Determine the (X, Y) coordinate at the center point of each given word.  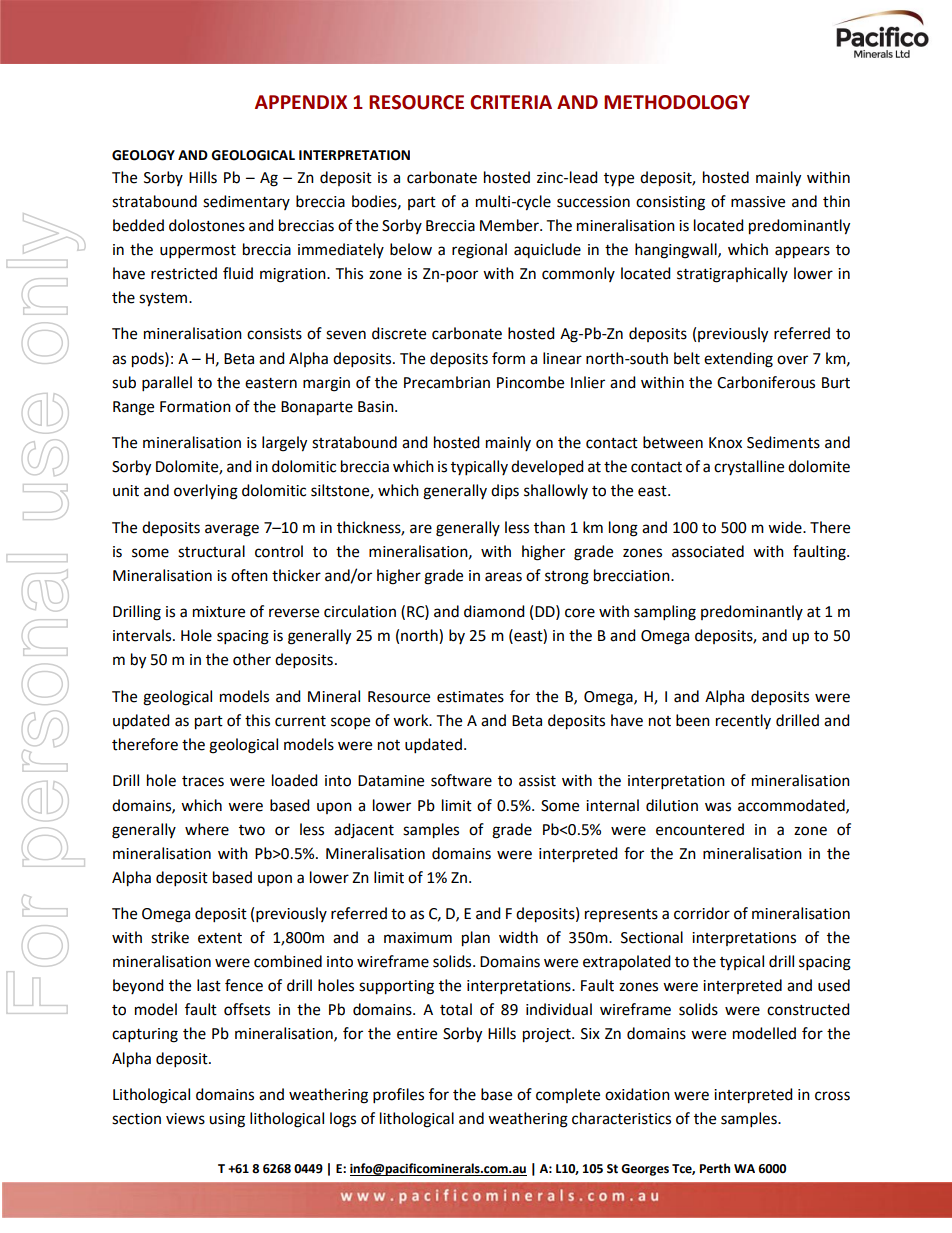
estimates (470, 697)
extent (220, 938)
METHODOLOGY (677, 102)
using (227, 1120)
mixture (219, 612)
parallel (167, 384)
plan (476, 939)
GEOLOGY (143, 155)
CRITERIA (511, 102)
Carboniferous (766, 382)
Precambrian (447, 382)
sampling (665, 613)
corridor (702, 913)
